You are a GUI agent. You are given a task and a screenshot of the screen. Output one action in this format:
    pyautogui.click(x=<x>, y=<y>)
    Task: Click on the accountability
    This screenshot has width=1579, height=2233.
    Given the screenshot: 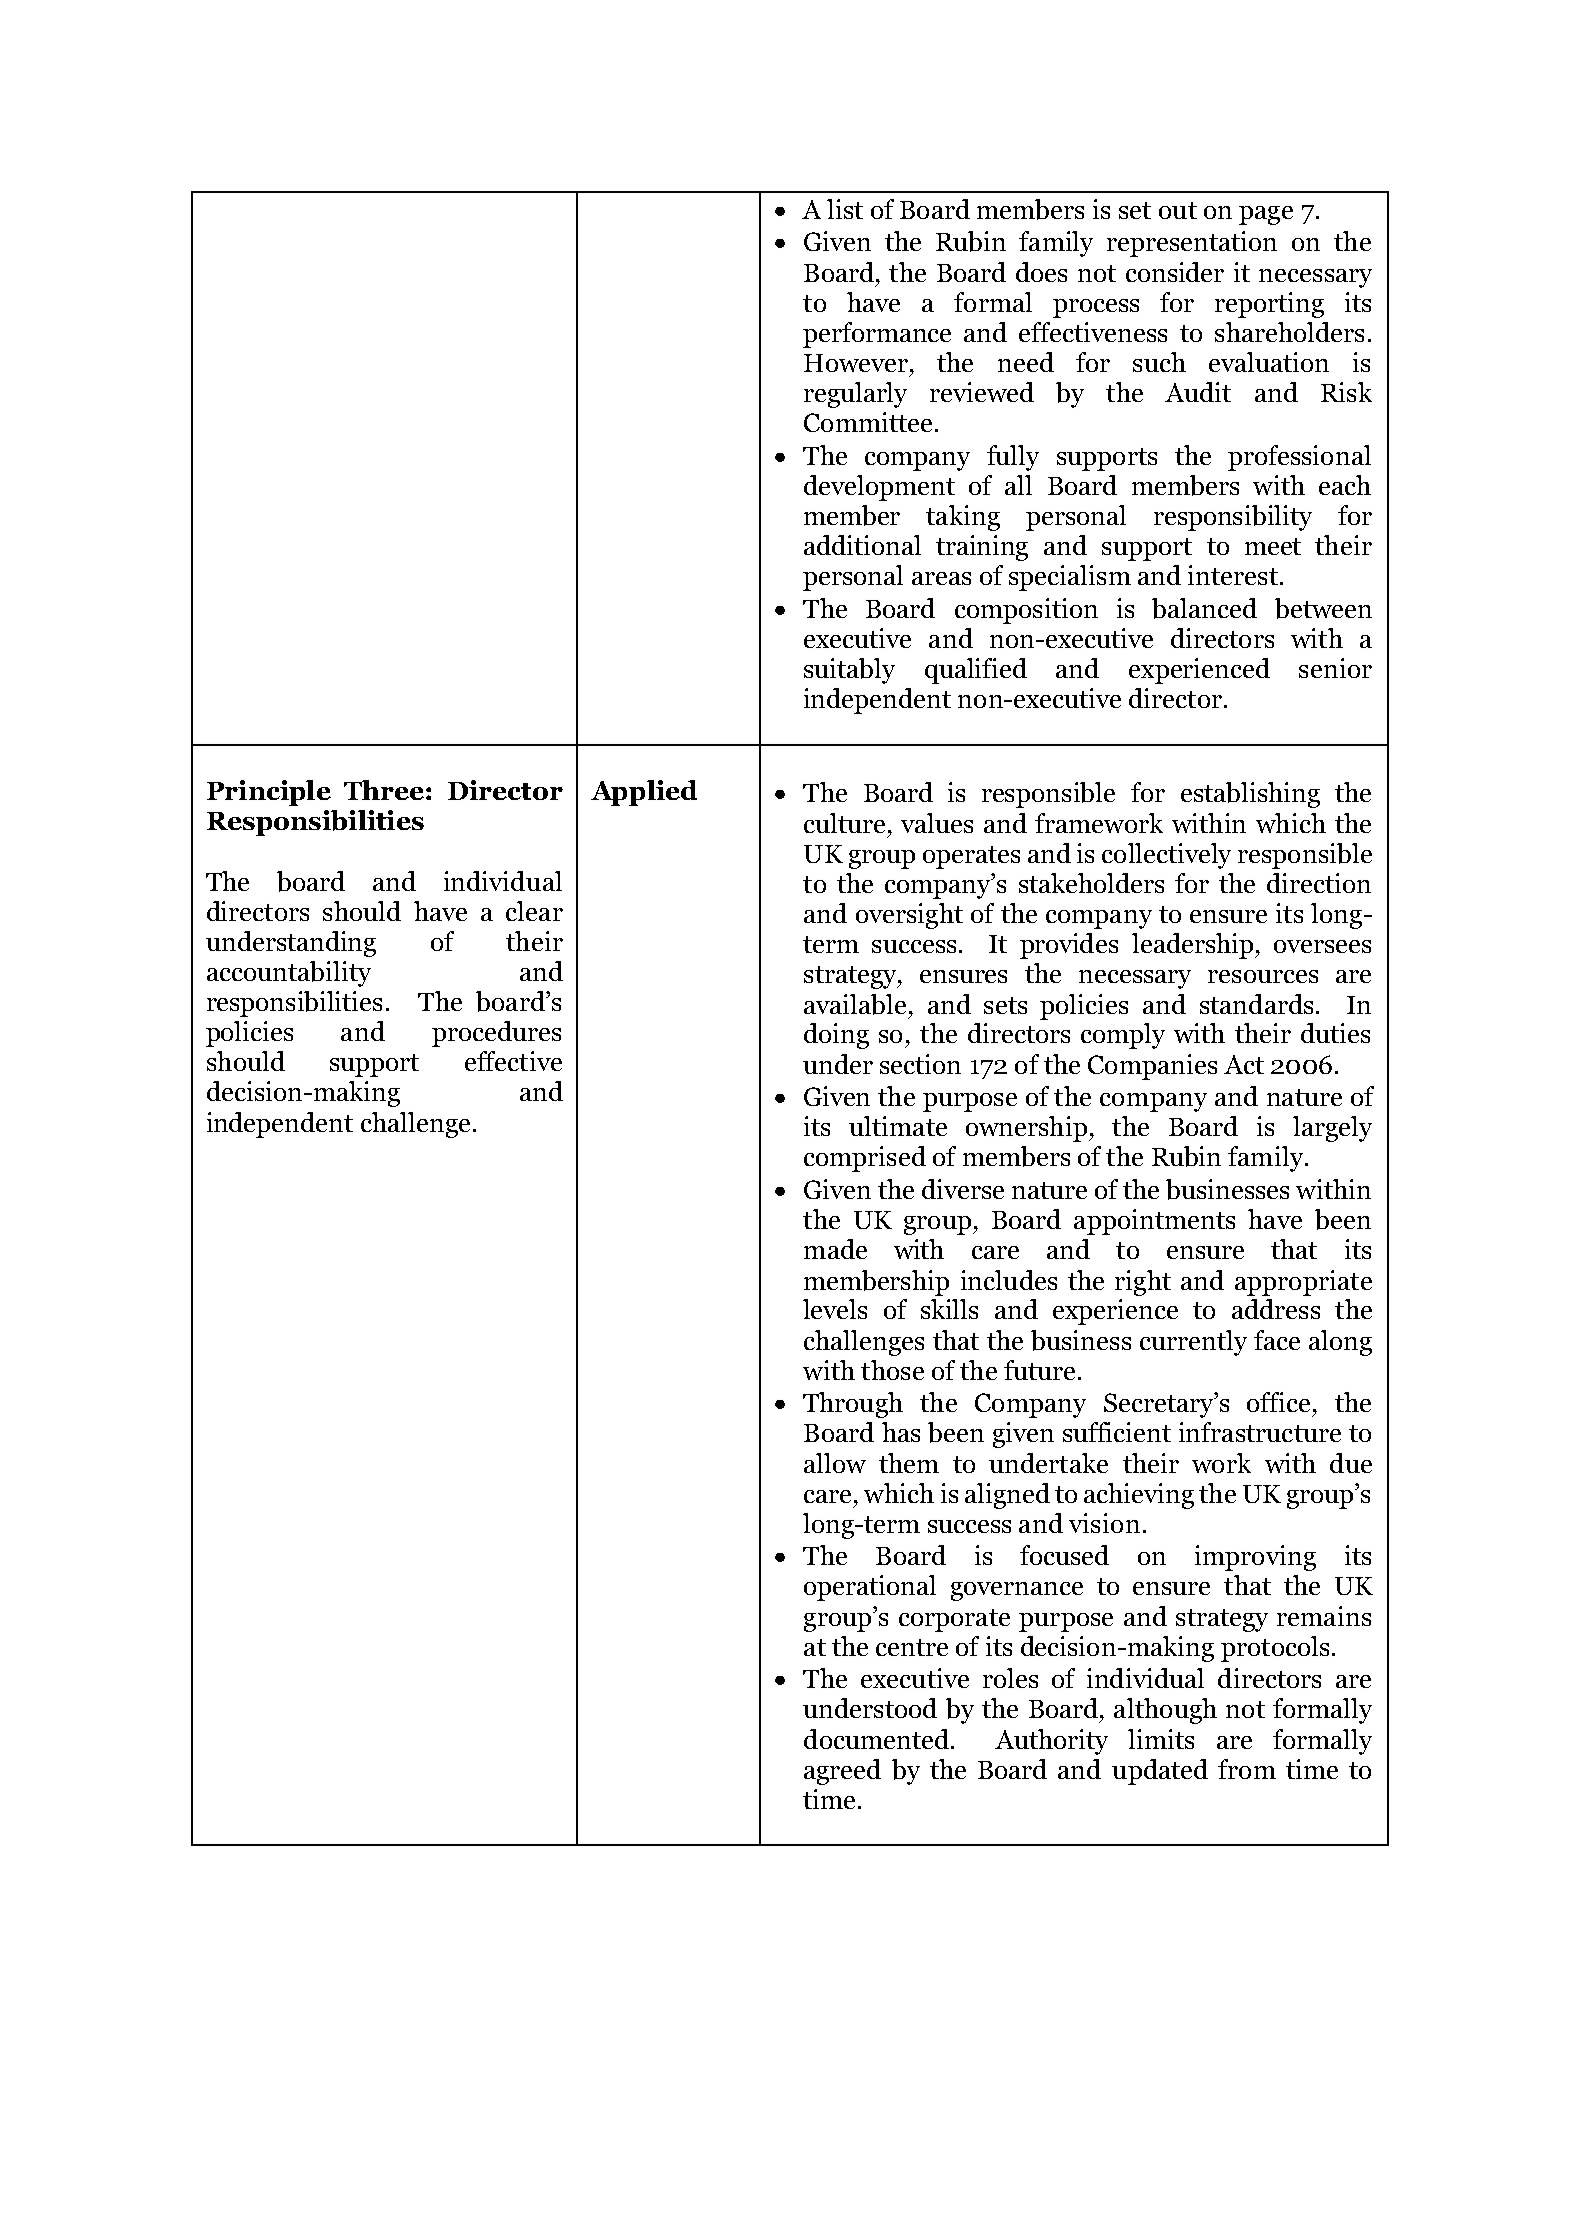 What is the action you would take?
    pyautogui.click(x=289, y=974)
